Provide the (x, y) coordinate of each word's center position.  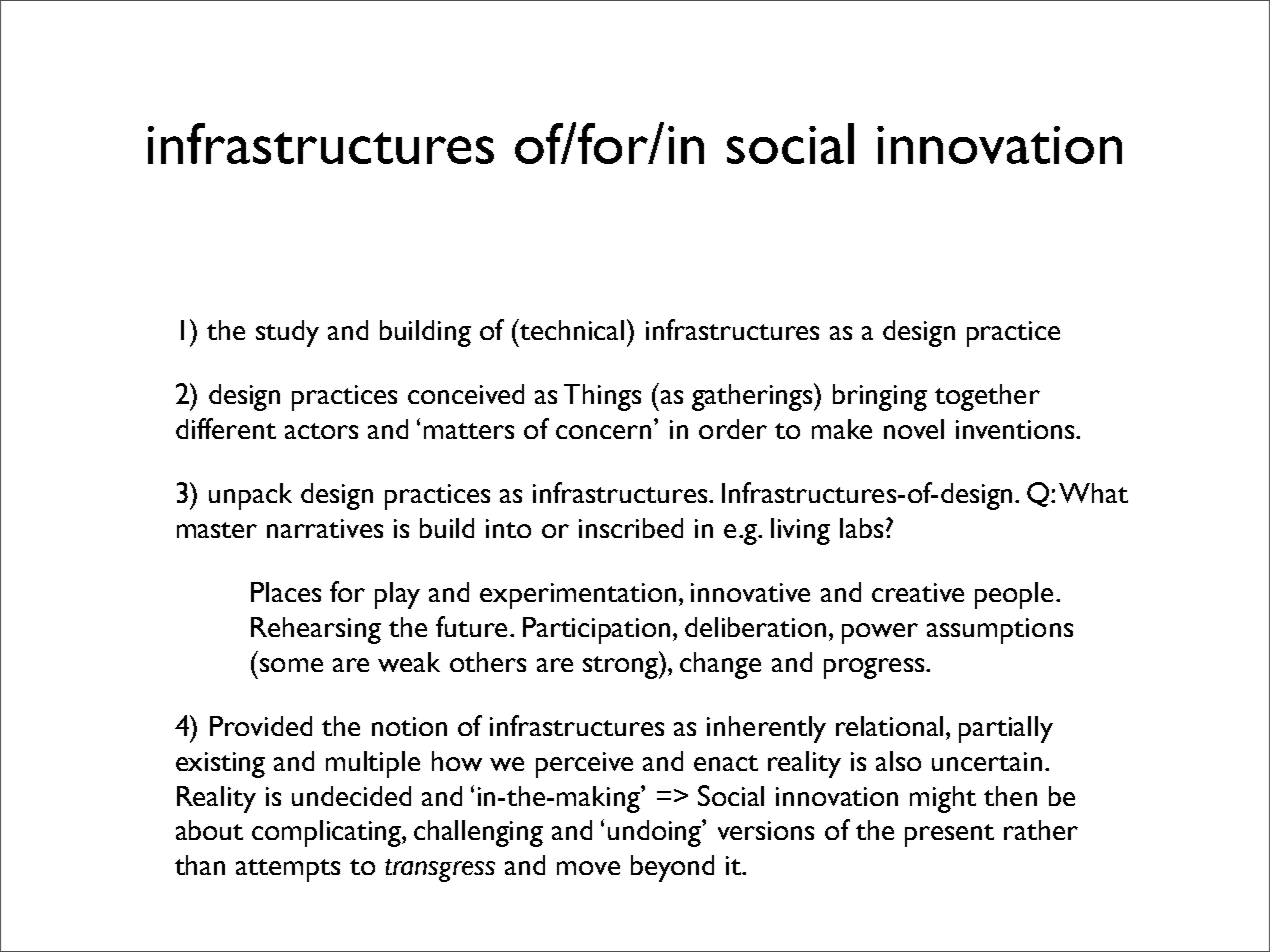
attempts (288, 870)
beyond (672, 868)
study (287, 333)
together (987, 397)
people (1014, 595)
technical (571, 329)
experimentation (578, 596)
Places (286, 592)
